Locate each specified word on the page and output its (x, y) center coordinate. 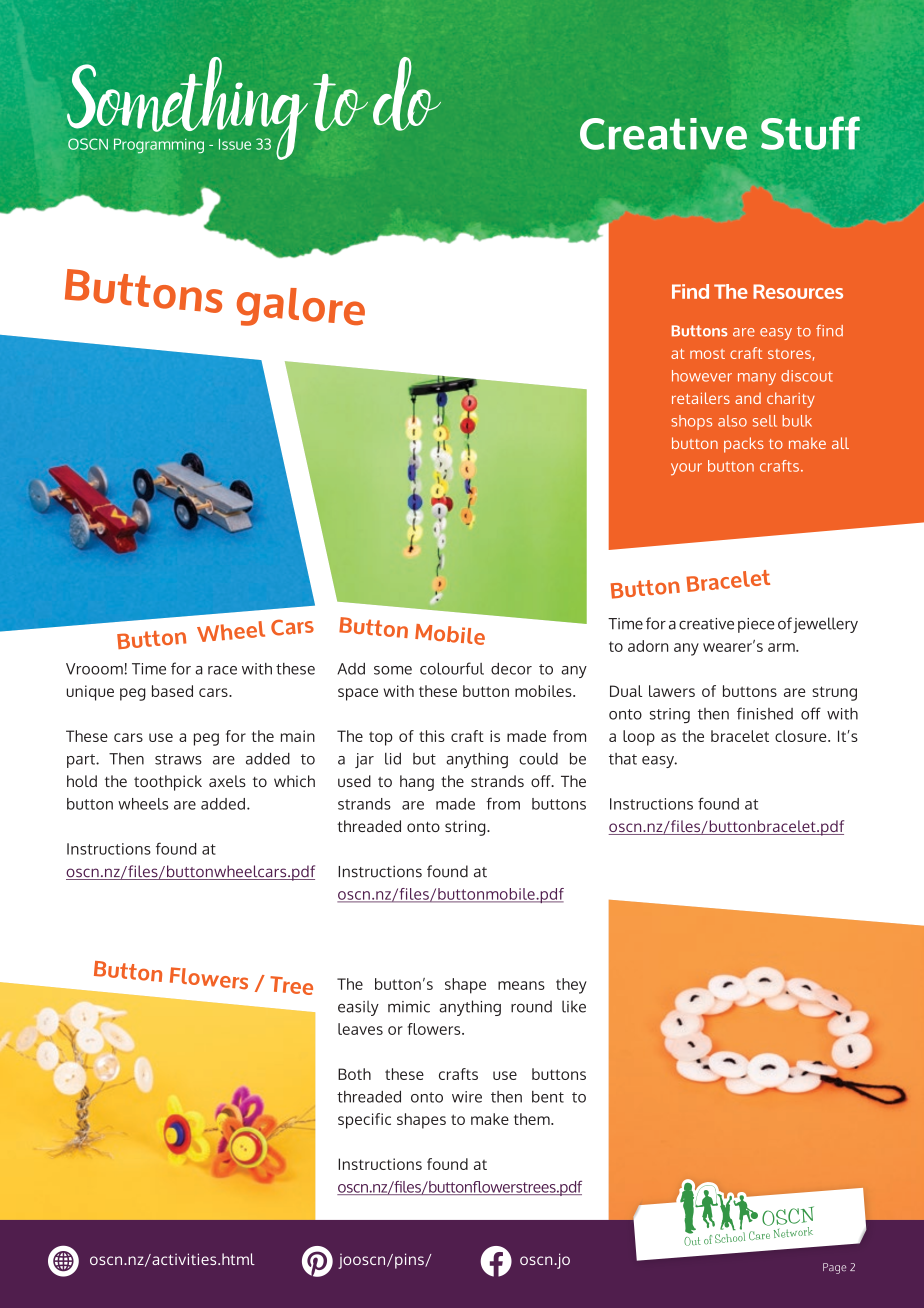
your (686, 469)
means (521, 985)
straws (178, 759)
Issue (235, 144)
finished (765, 713)
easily (358, 1008)
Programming (159, 146)
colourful (452, 668)
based (172, 691)
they (571, 986)
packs (744, 445)
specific (364, 1121)
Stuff (810, 133)
